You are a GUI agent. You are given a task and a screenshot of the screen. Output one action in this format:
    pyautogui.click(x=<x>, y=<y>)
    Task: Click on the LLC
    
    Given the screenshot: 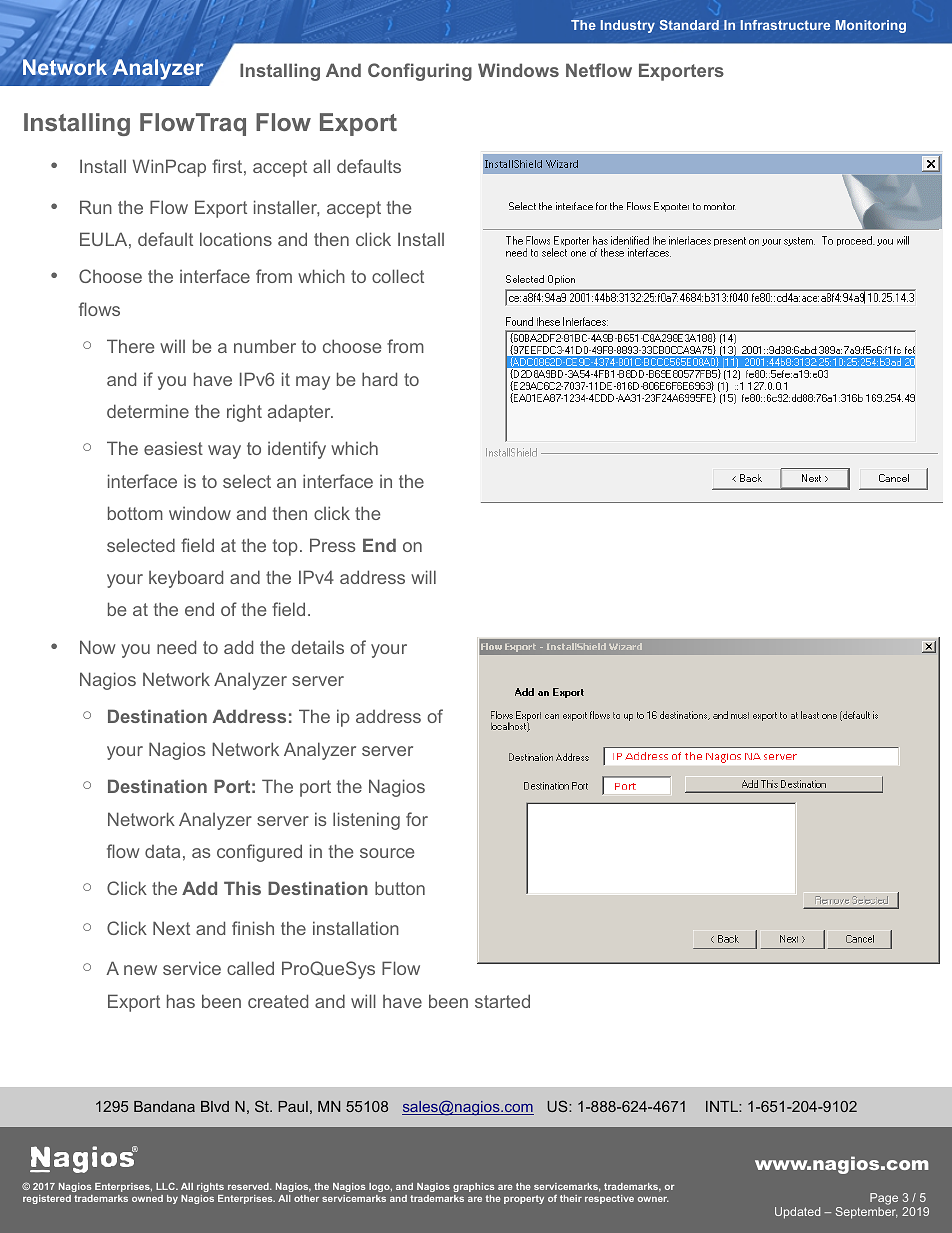 What is the action you would take?
    pyautogui.click(x=166, y=1186)
